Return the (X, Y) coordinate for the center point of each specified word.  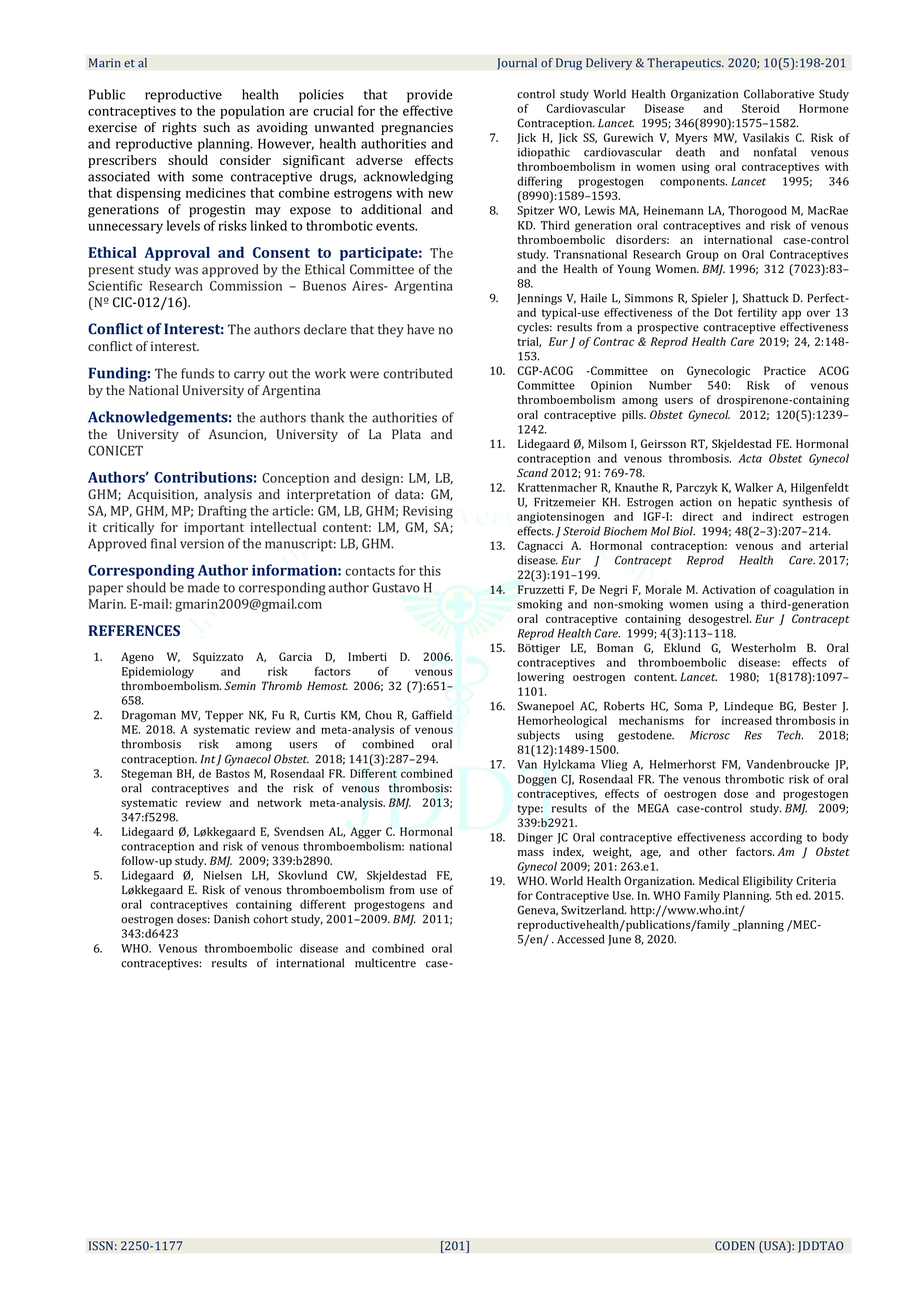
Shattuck (766, 298)
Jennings (539, 299)
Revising (428, 512)
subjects (538, 736)
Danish (232, 919)
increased (747, 720)
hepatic (757, 503)
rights (179, 129)
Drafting (222, 512)
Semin (240, 685)
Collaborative (779, 94)
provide (429, 96)
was (186, 271)
